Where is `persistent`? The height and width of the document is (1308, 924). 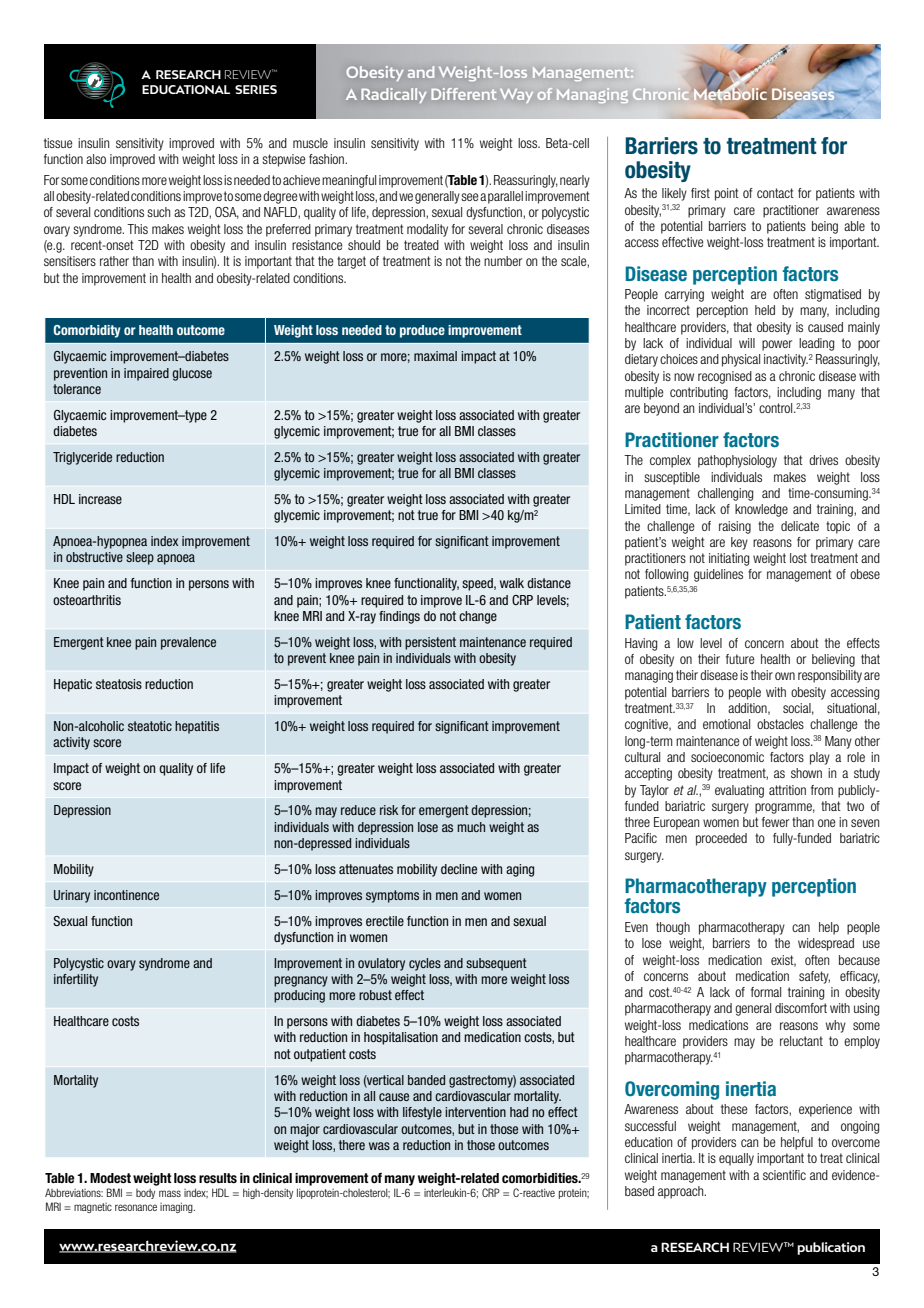
persistent is located at coordinates (430, 643).
